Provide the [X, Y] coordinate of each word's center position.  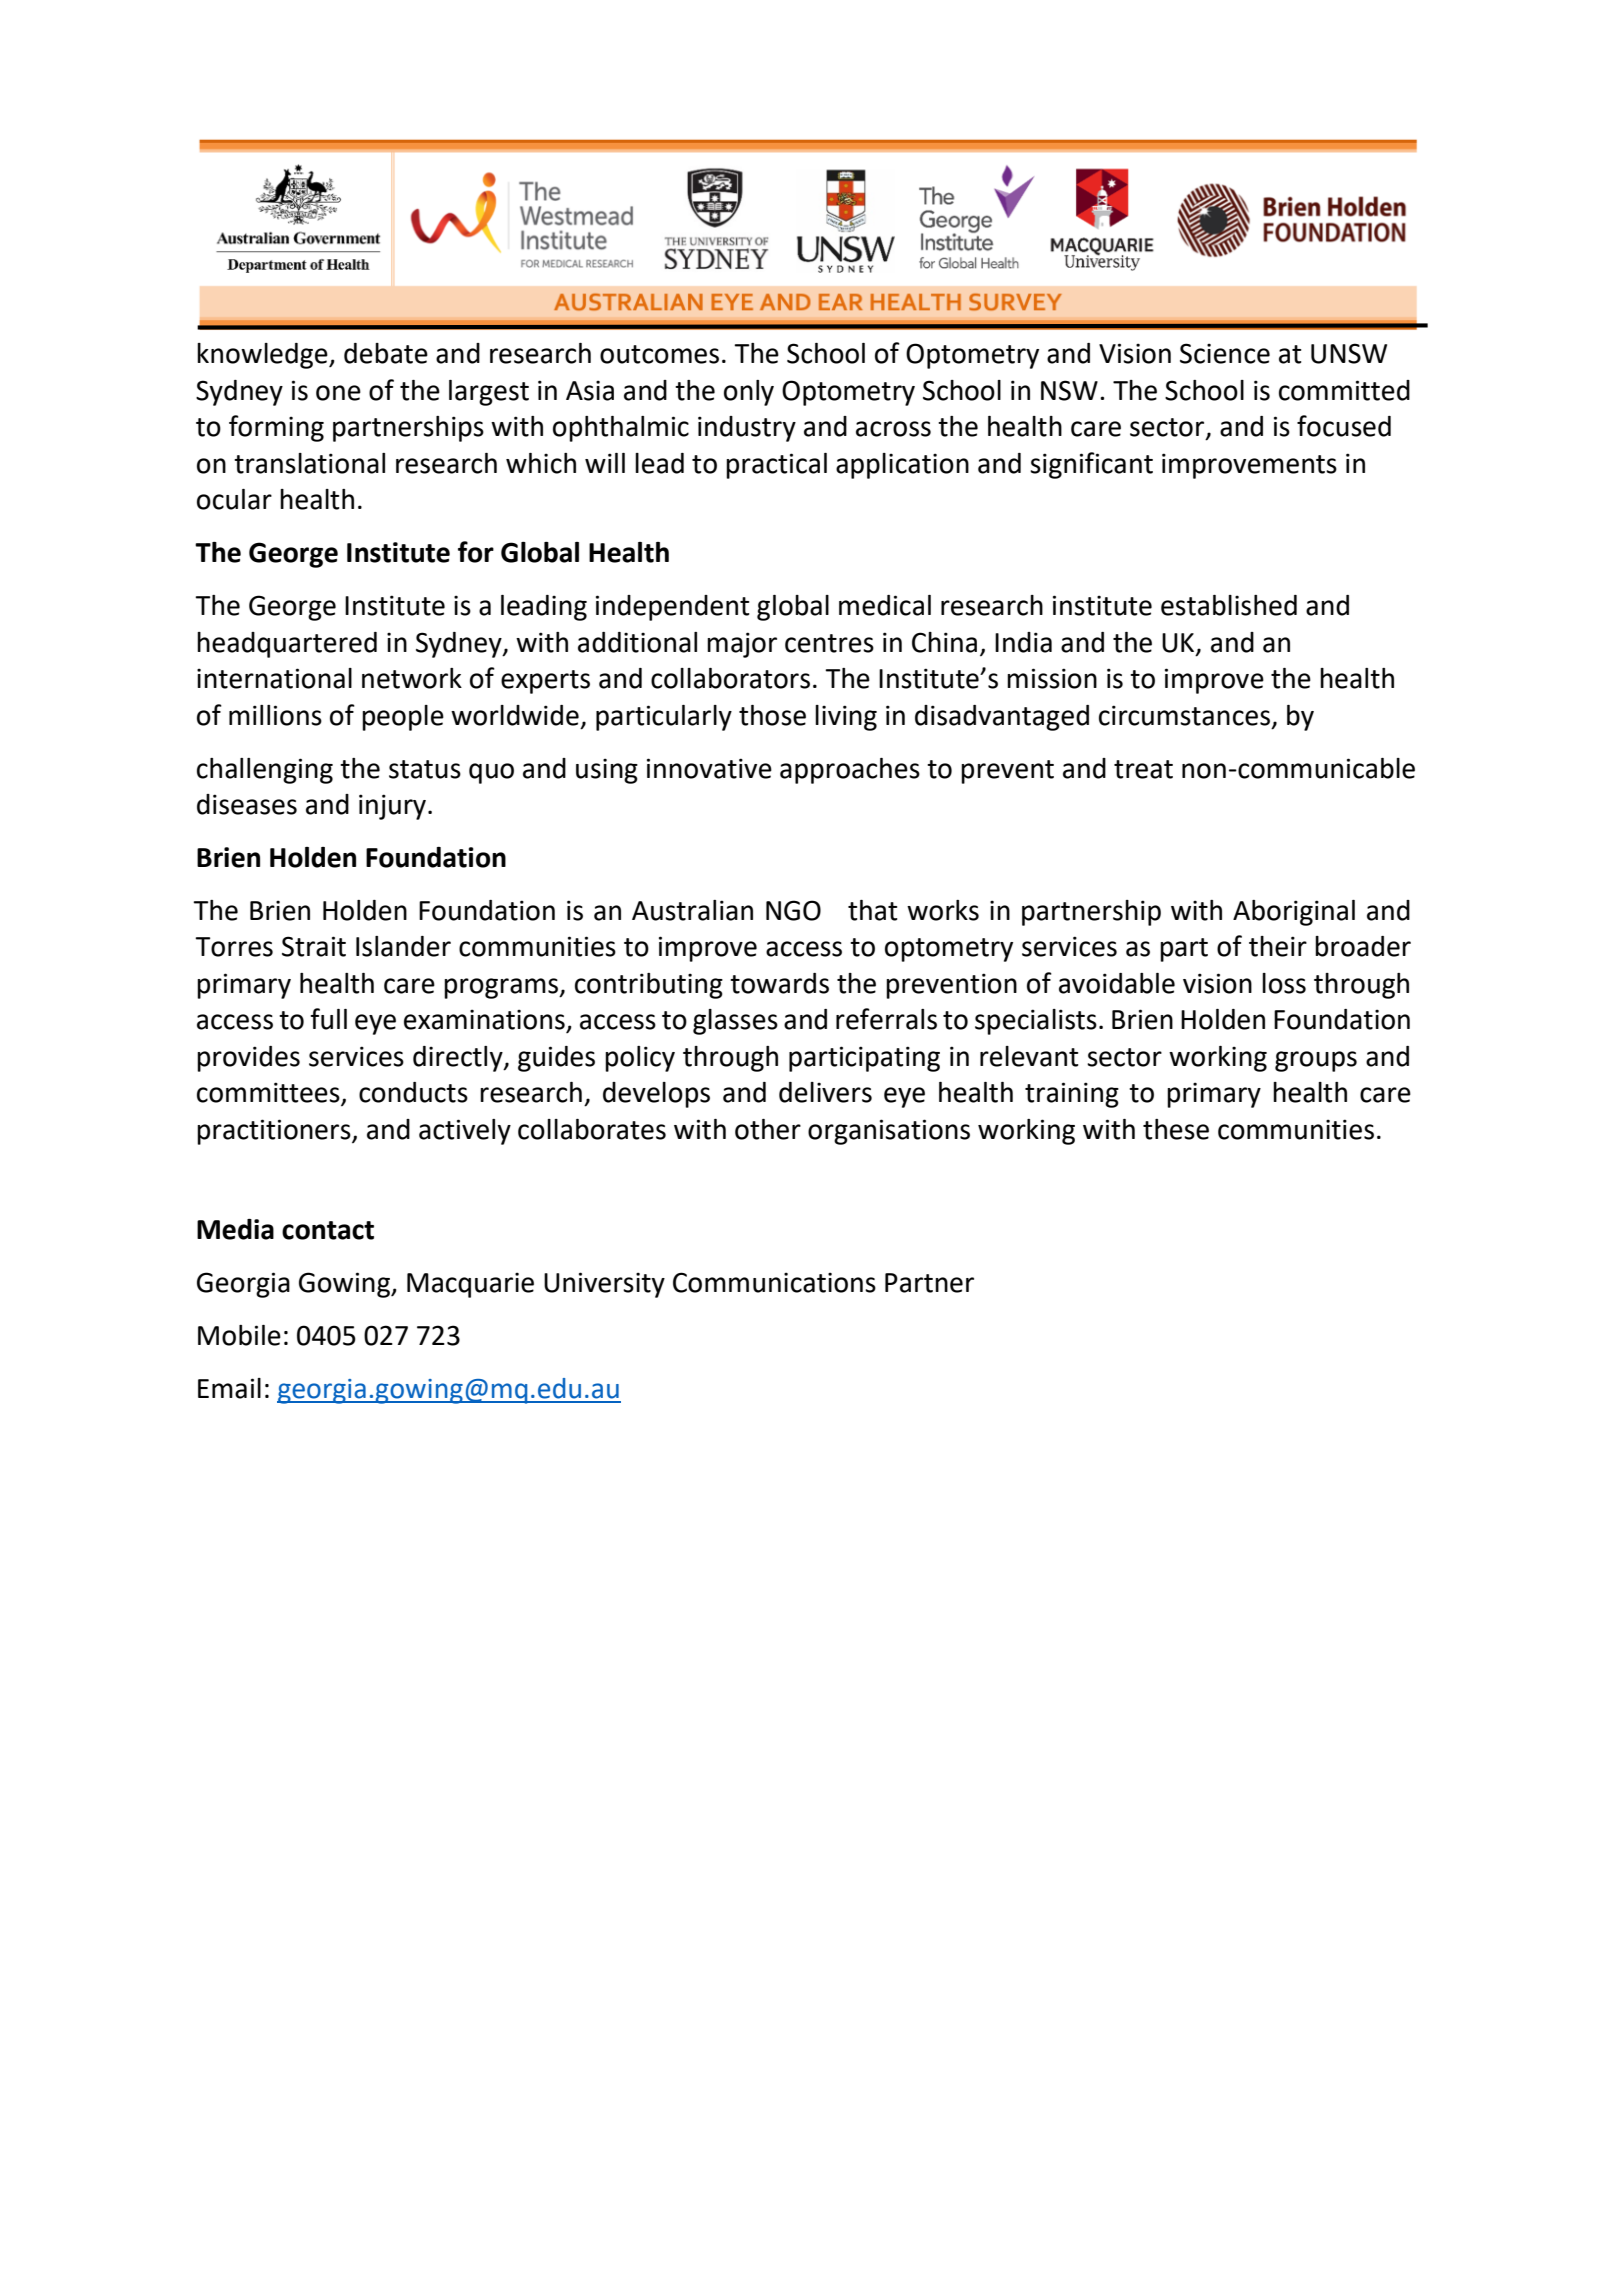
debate [386, 353]
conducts [413, 1092]
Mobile [239, 1335]
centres [829, 643]
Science [1225, 353]
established [1229, 605]
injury [392, 807]
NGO [793, 910]
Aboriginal [1294, 913]
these [1176, 1129]
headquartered [287, 645]
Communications [774, 1282]
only [749, 393]
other [768, 1129]
